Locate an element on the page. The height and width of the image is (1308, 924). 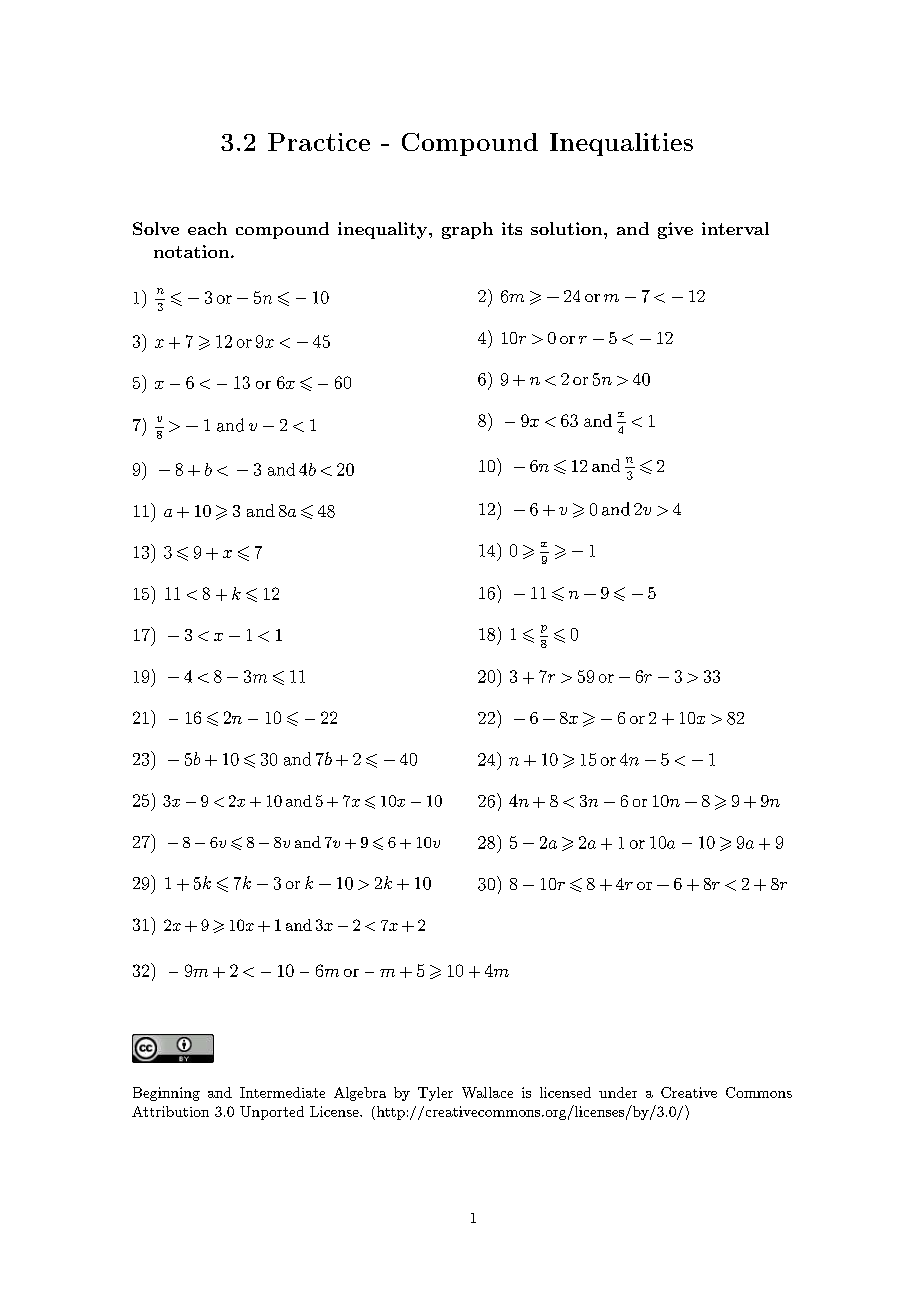
Unported is located at coordinates (272, 1113).
